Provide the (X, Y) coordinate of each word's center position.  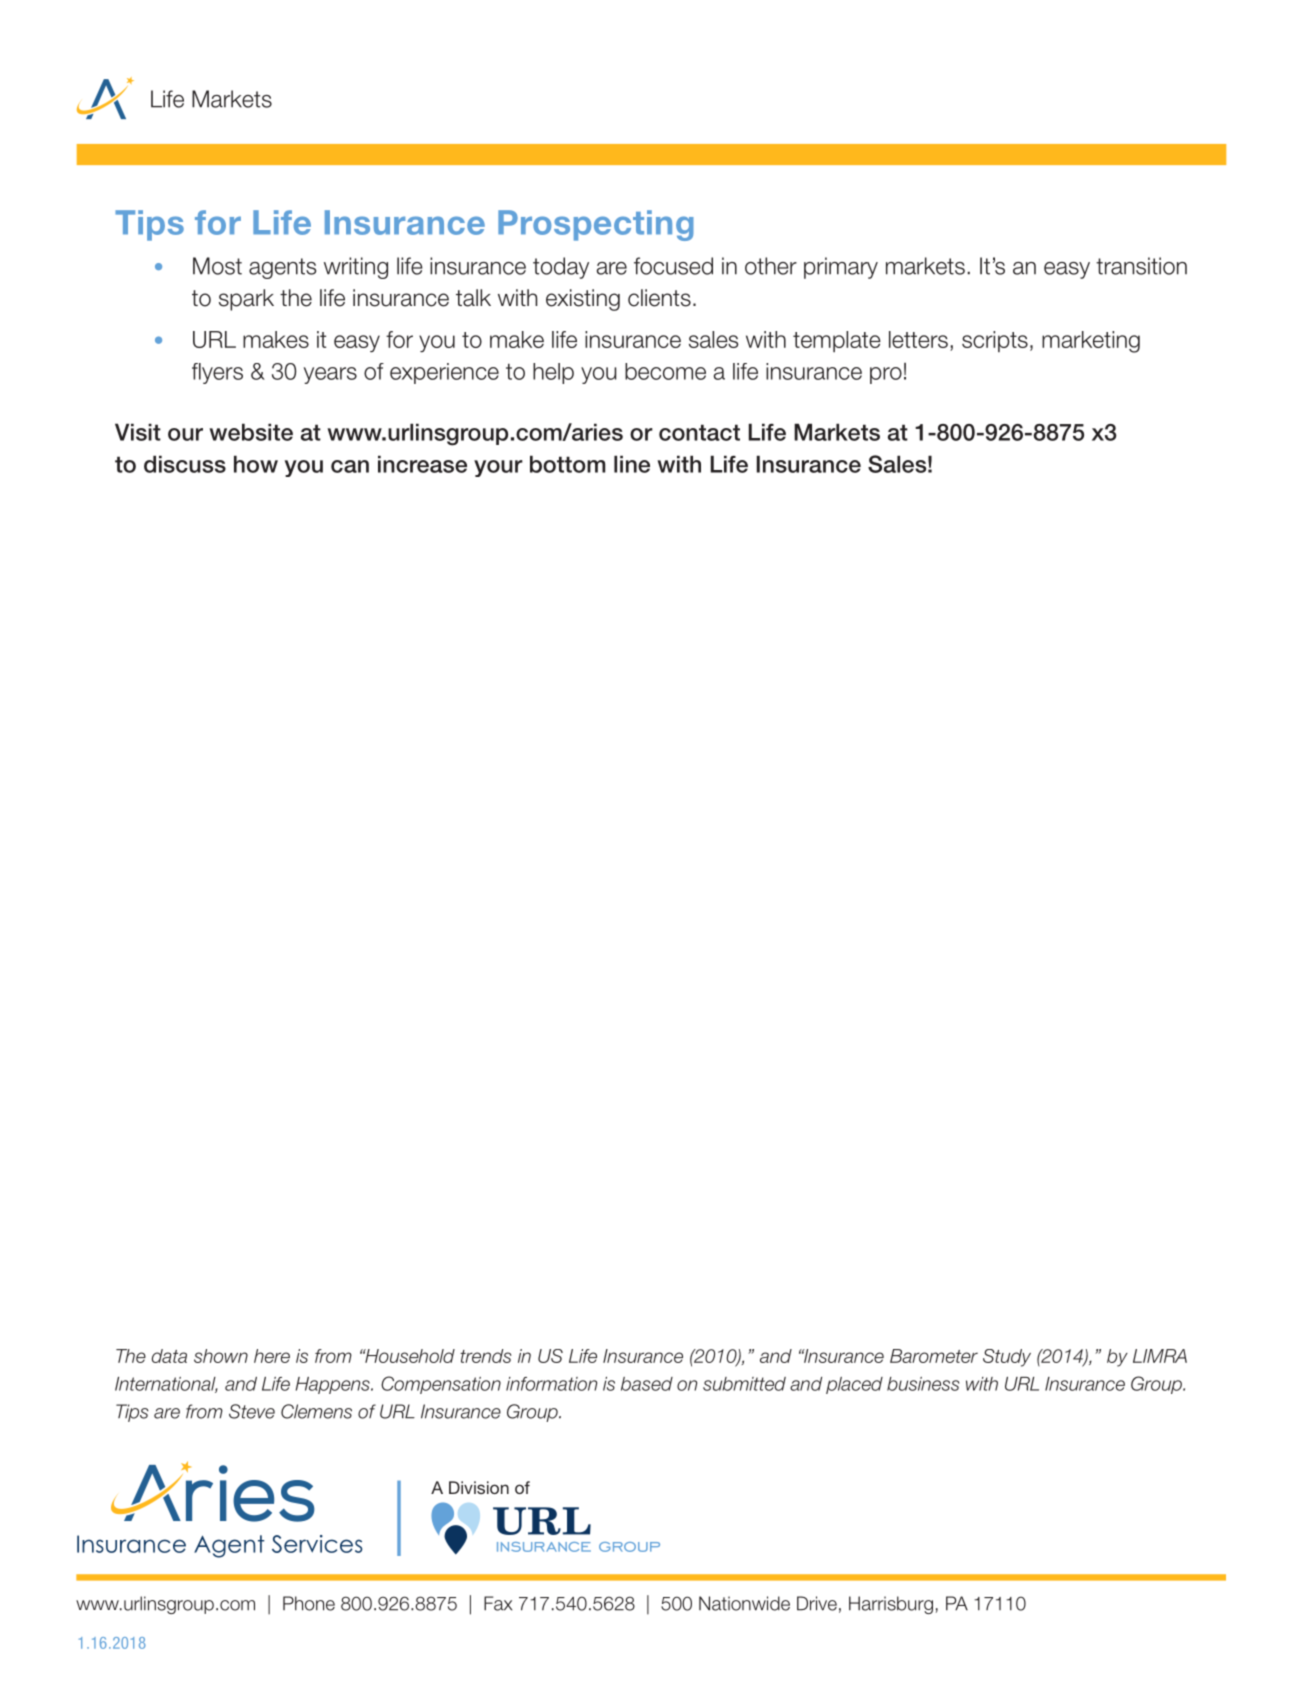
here (272, 1356)
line (632, 464)
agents (282, 268)
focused (673, 266)
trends (486, 1356)
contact (699, 432)
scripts (995, 341)
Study (1007, 1358)
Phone (309, 1603)
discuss (185, 464)
